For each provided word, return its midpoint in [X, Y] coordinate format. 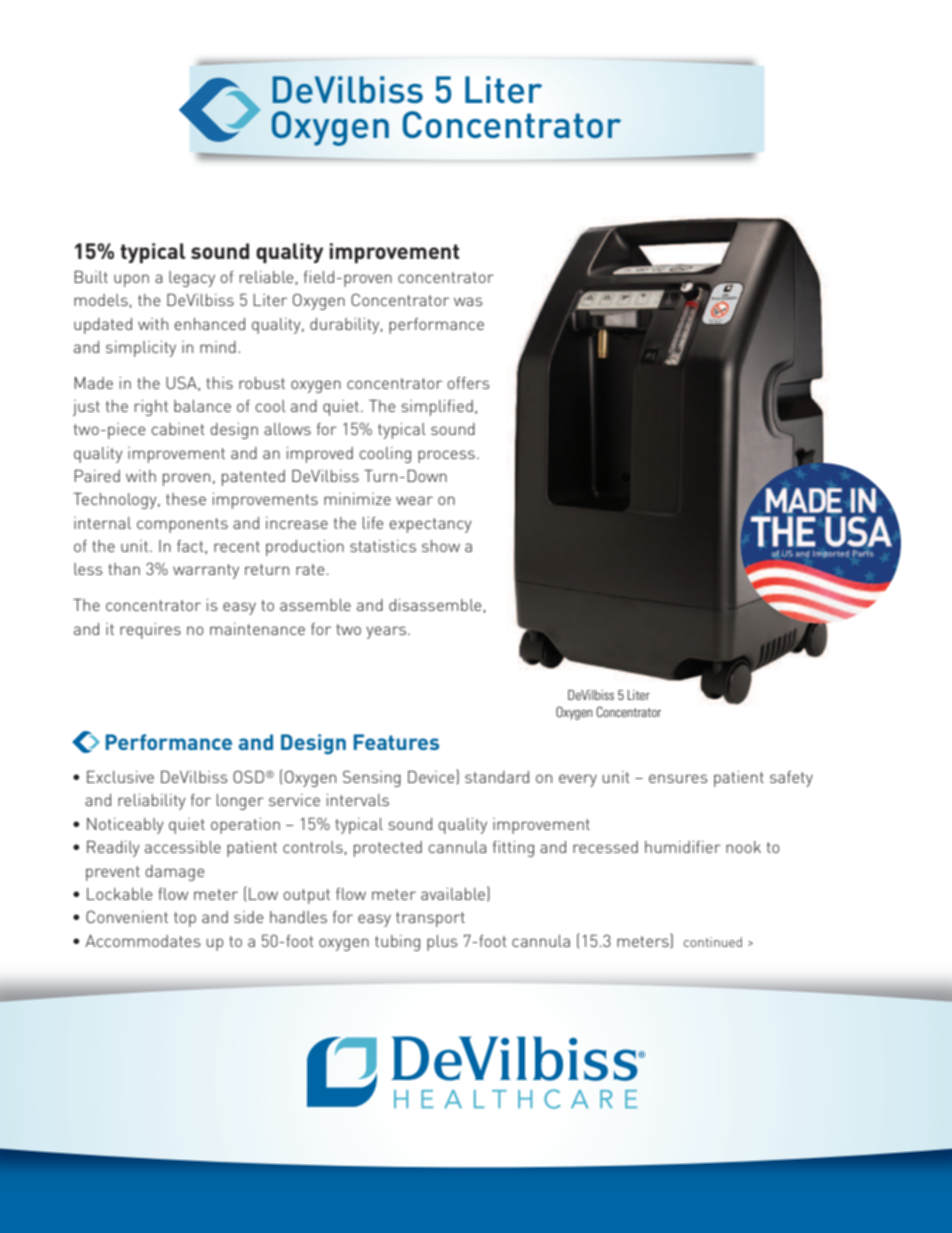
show [441, 546]
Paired [97, 475]
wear [414, 500]
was [468, 301]
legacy [192, 279]
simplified [437, 408]
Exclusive [120, 776]
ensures [678, 778]
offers [468, 383]
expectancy [430, 525]
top [185, 919]
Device [432, 776]
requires [150, 631]
